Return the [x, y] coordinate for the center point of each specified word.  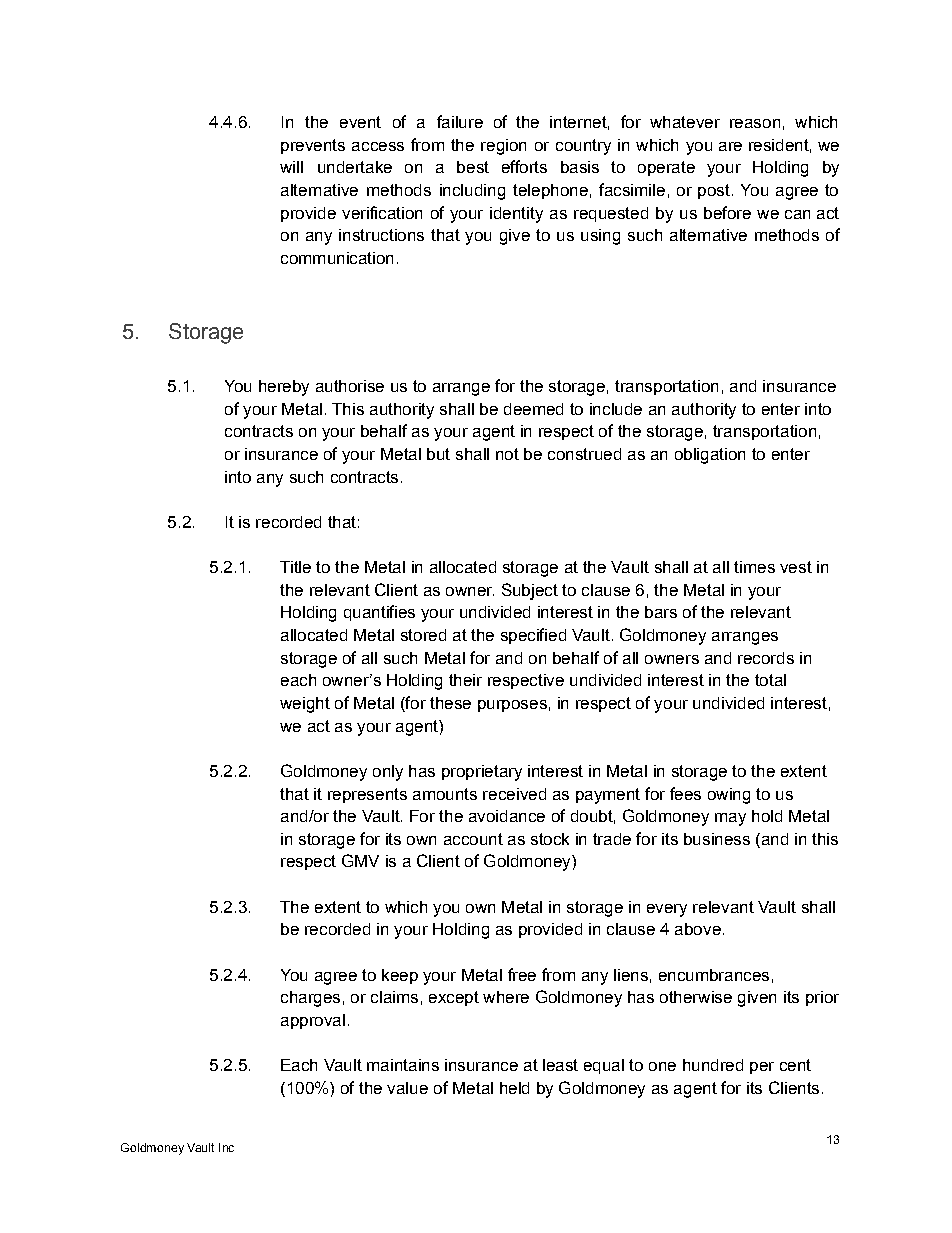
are [730, 146]
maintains [403, 1065]
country [583, 147]
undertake [355, 167]
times [754, 567]
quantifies [379, 613]
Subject [530, 591]
